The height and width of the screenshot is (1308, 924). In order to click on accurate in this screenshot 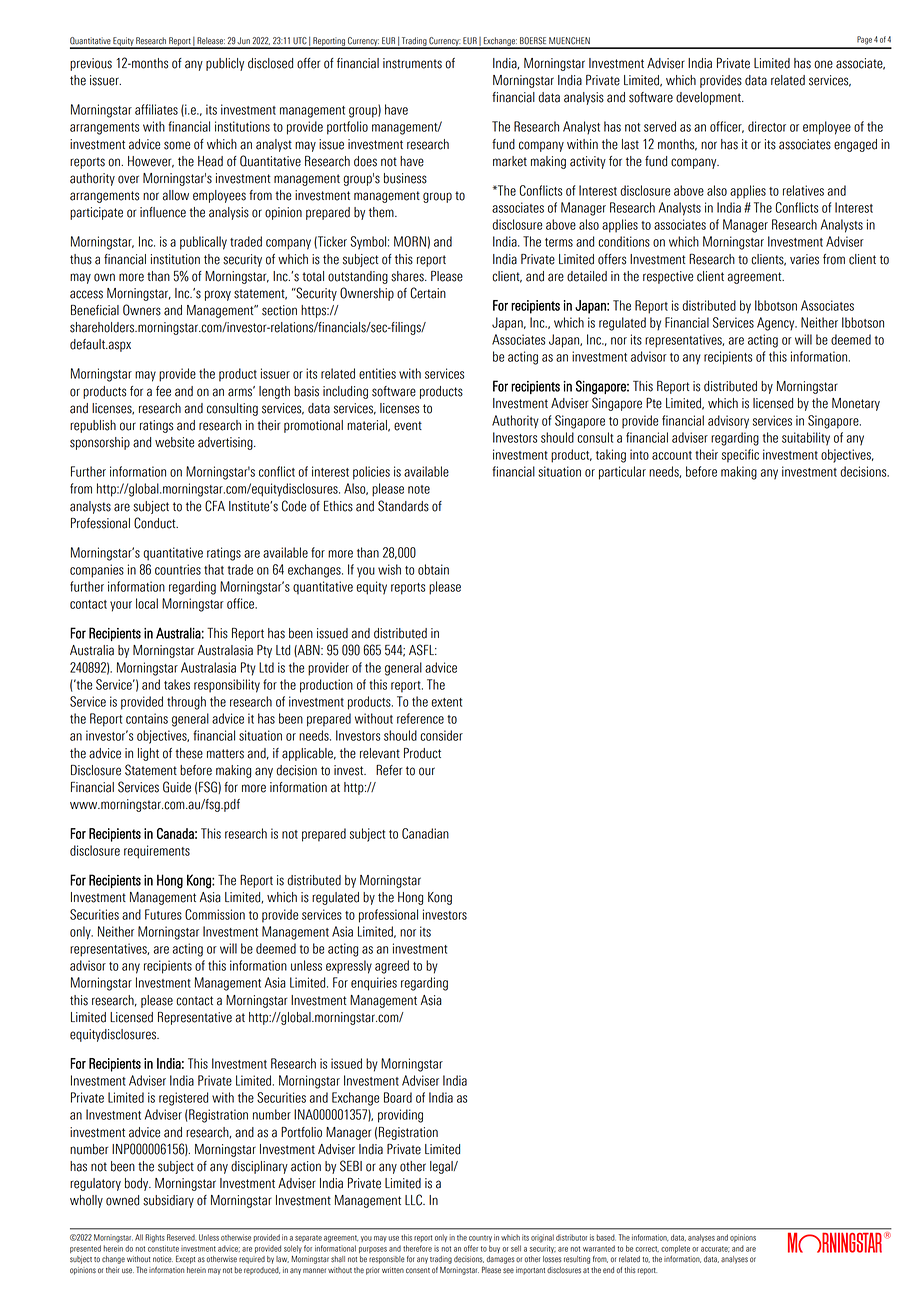, I will do `click(715, 1249)`.
